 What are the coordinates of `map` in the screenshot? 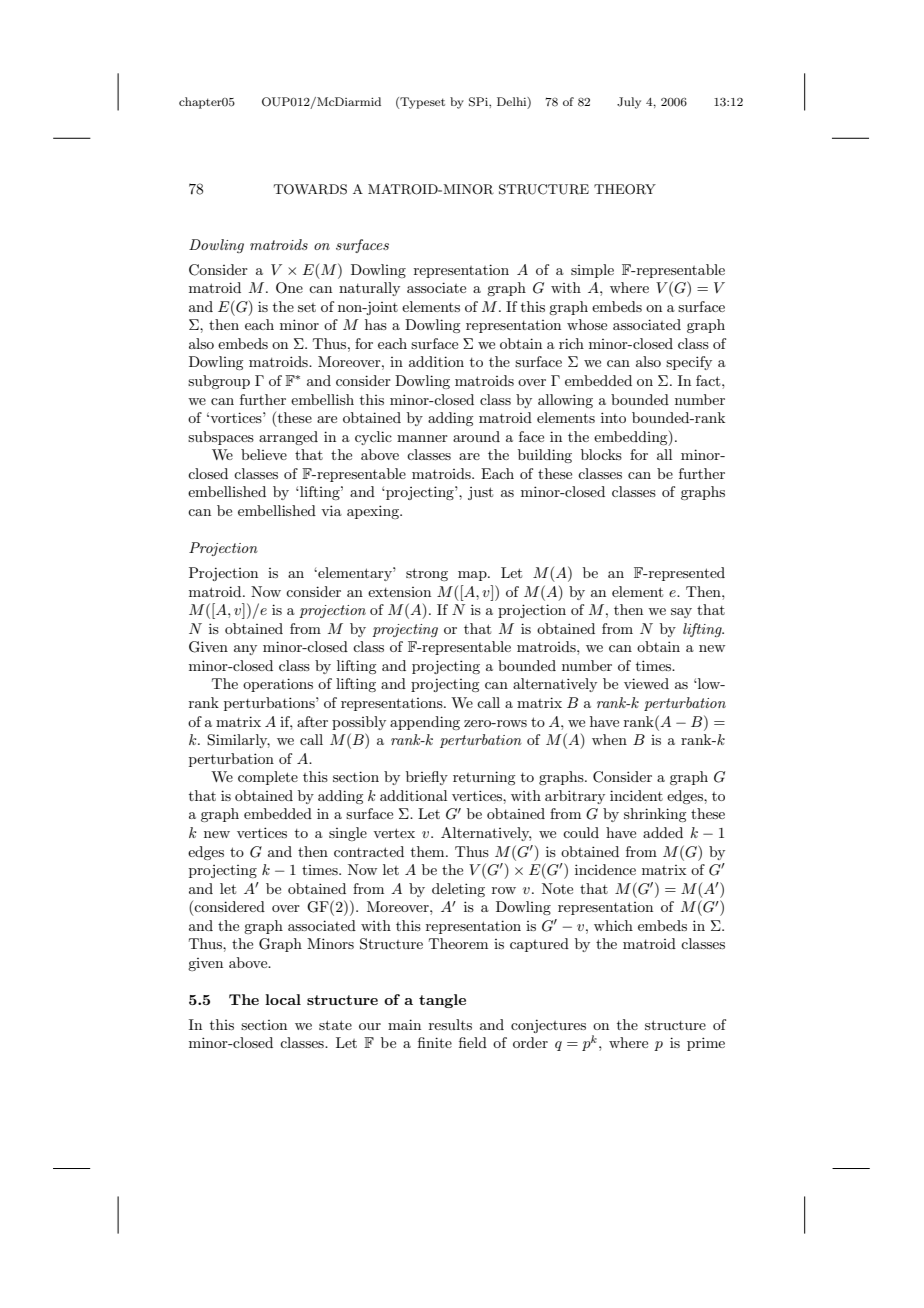 It's located at (473, 576).
